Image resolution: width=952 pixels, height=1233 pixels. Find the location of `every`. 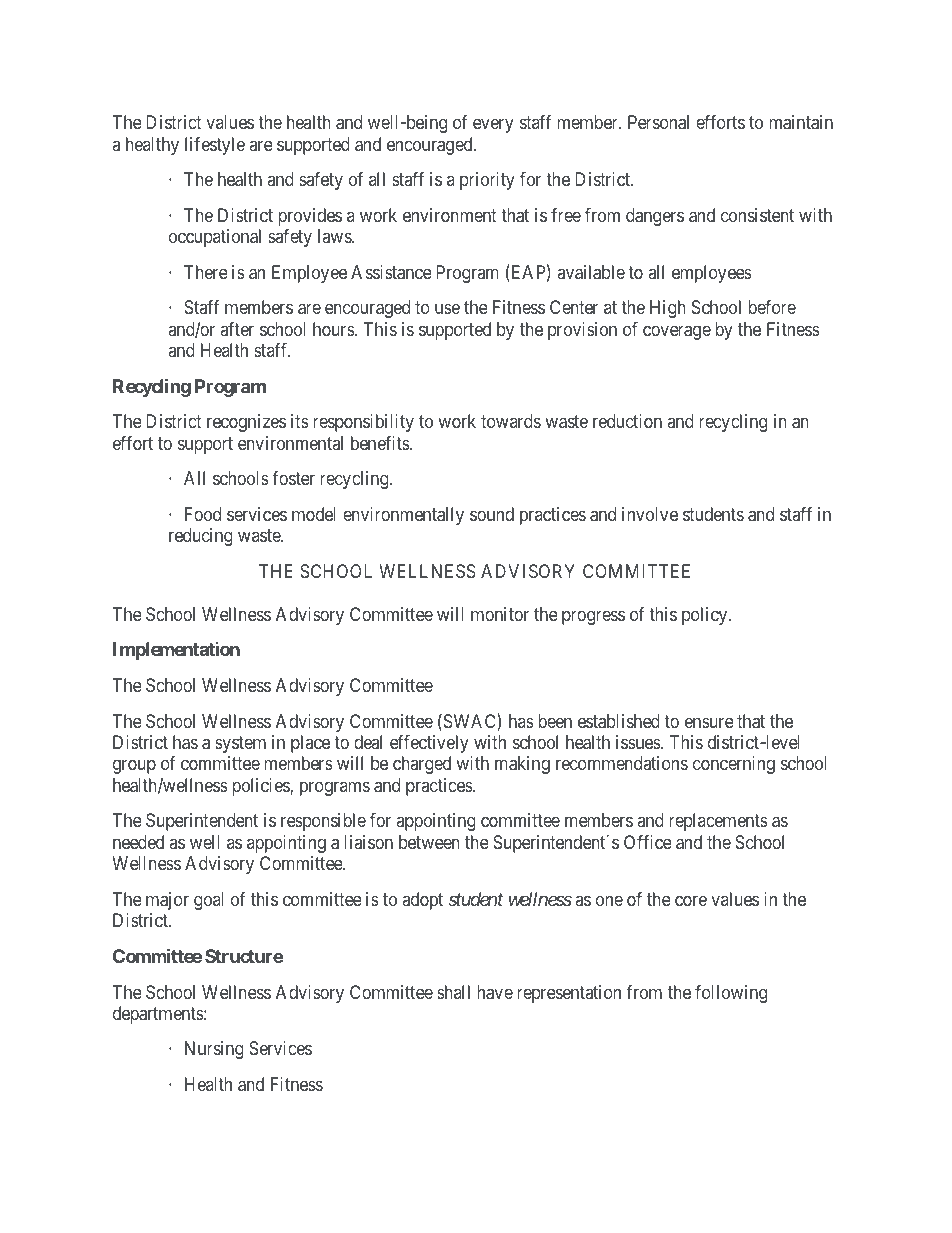

every is located at coordinates (493, 126).
